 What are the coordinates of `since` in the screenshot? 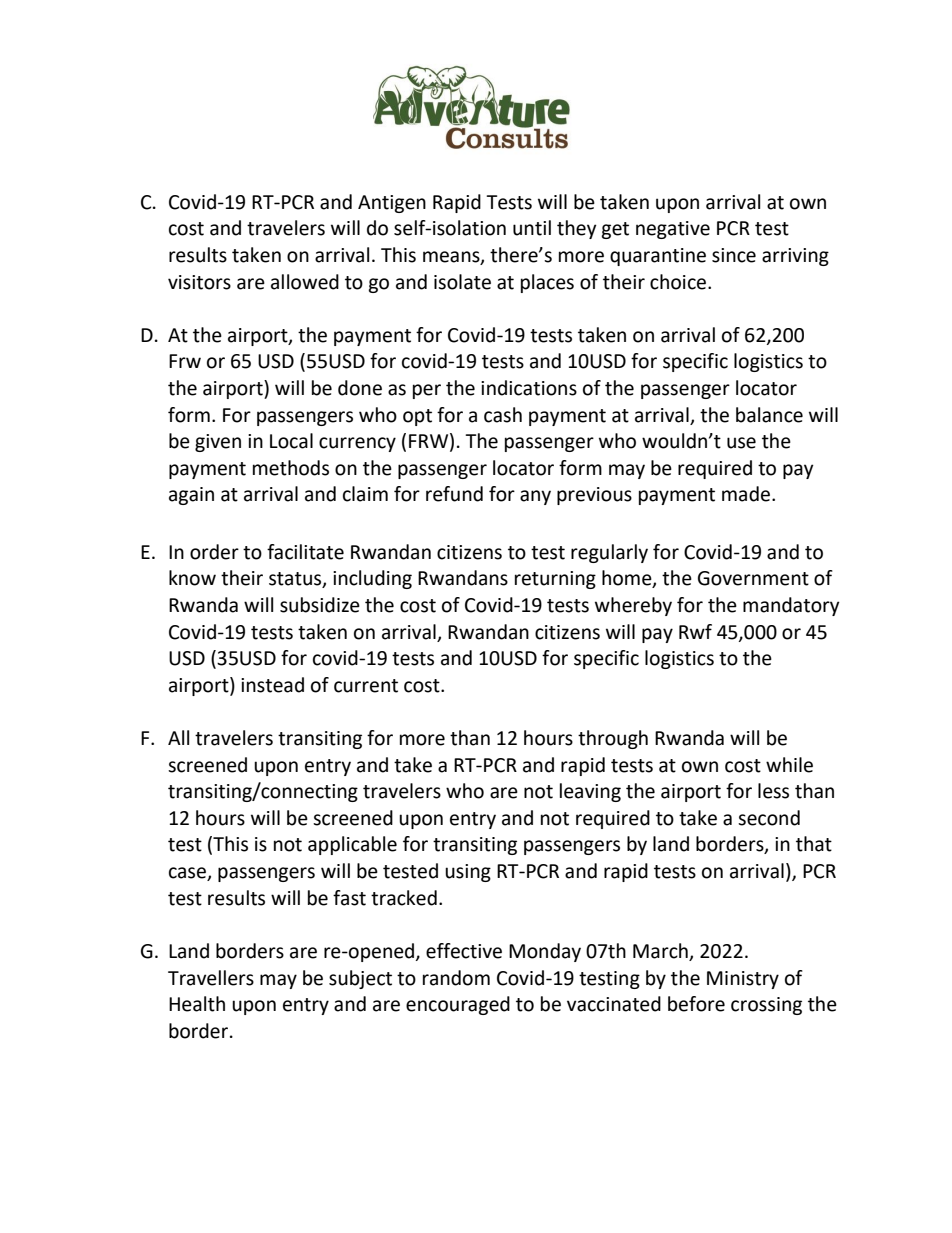 It's located at (734, 255).
